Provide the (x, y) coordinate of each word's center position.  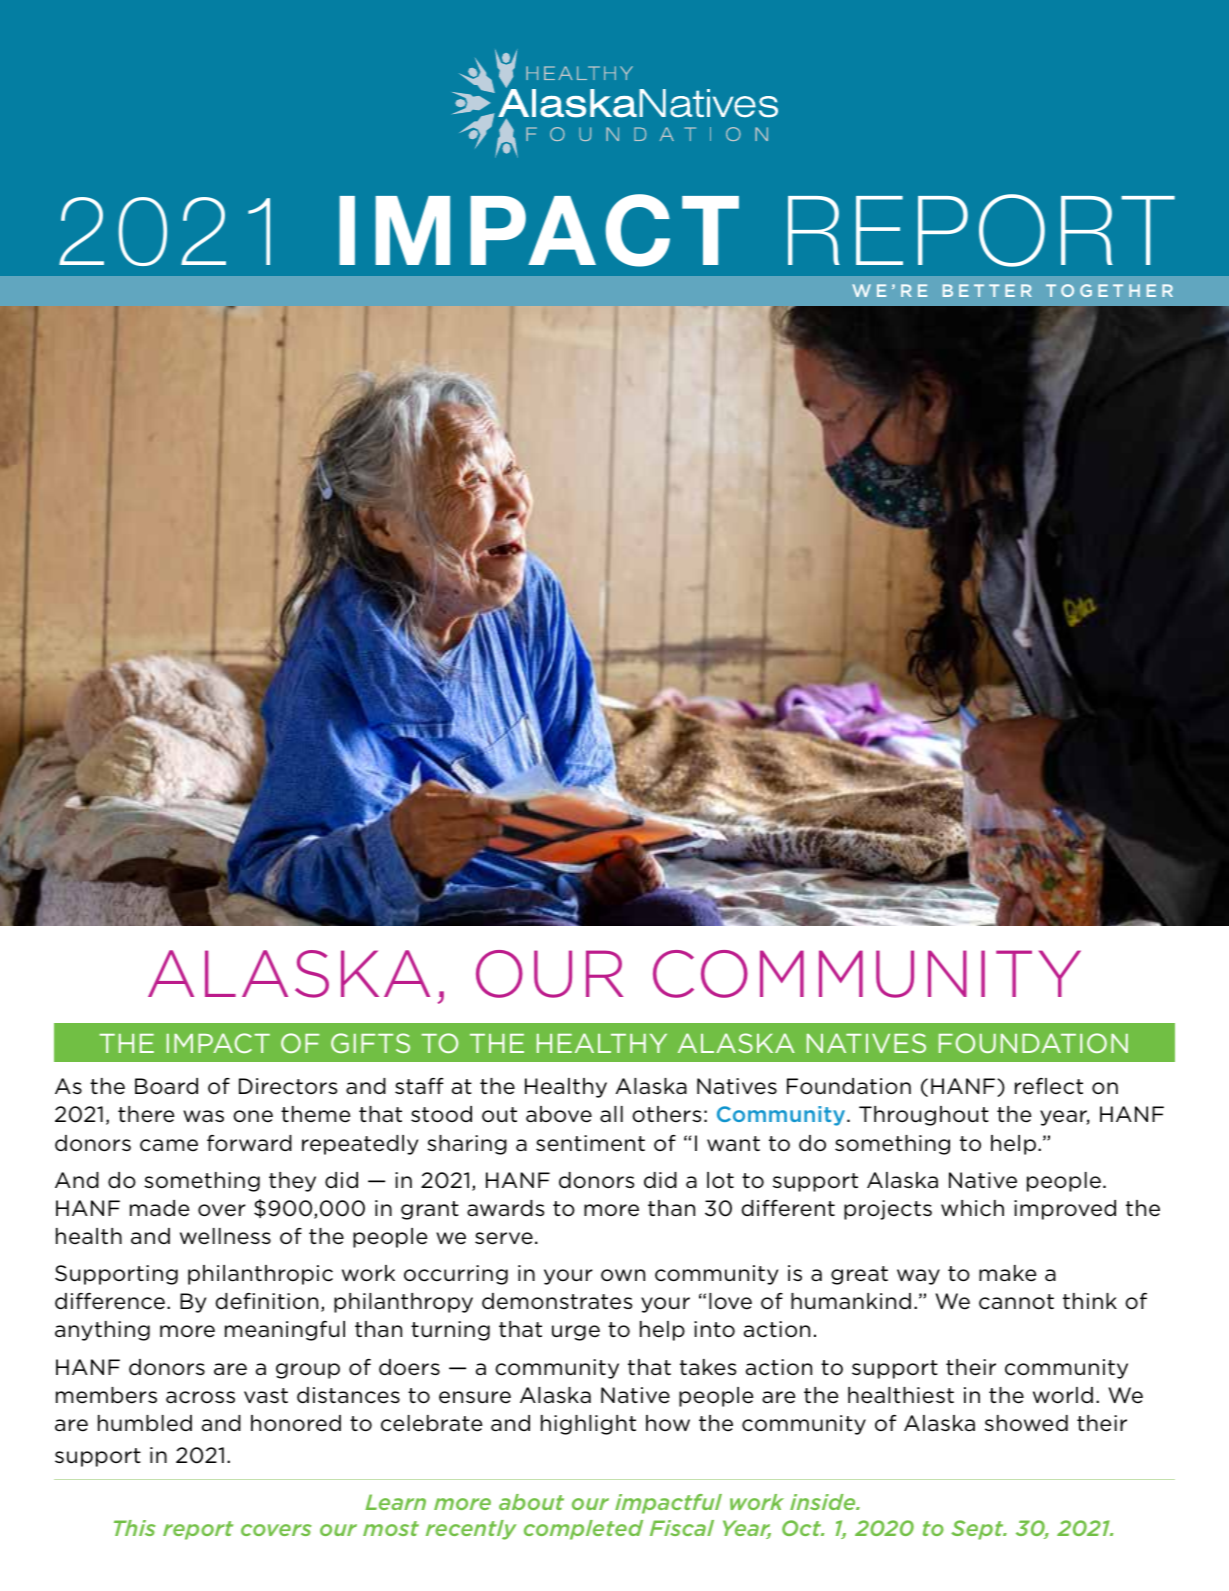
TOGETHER (1109, 290)
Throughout (924, 1116)
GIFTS (370, 1043)
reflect (1049, 1086)
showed (1026, 1423)
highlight (588, 1425)
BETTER (987, 290)
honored (296, 1423)
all (611, 1114)
